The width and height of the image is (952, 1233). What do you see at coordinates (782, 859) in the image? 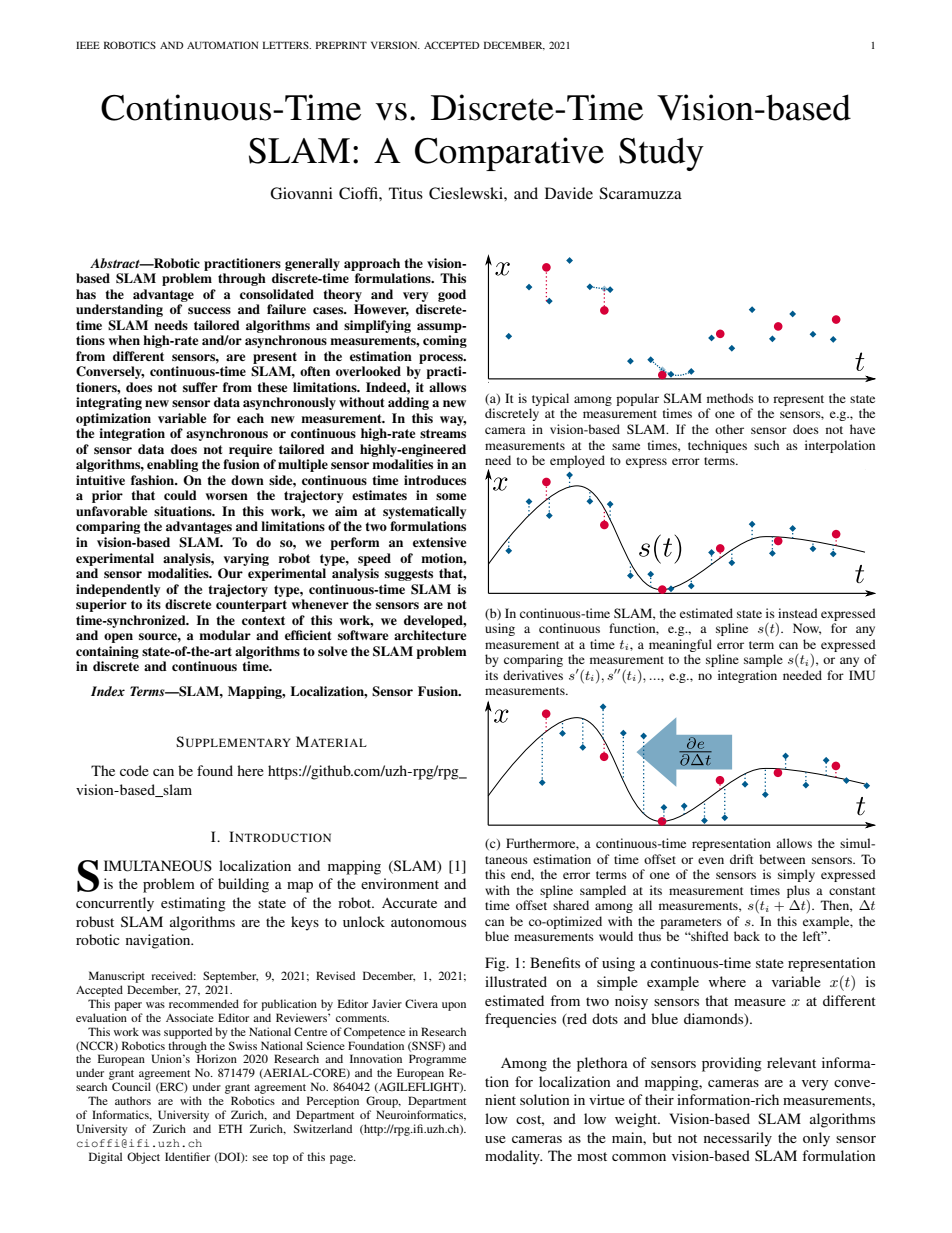
I see `between` at bounding box center [782, 859].
